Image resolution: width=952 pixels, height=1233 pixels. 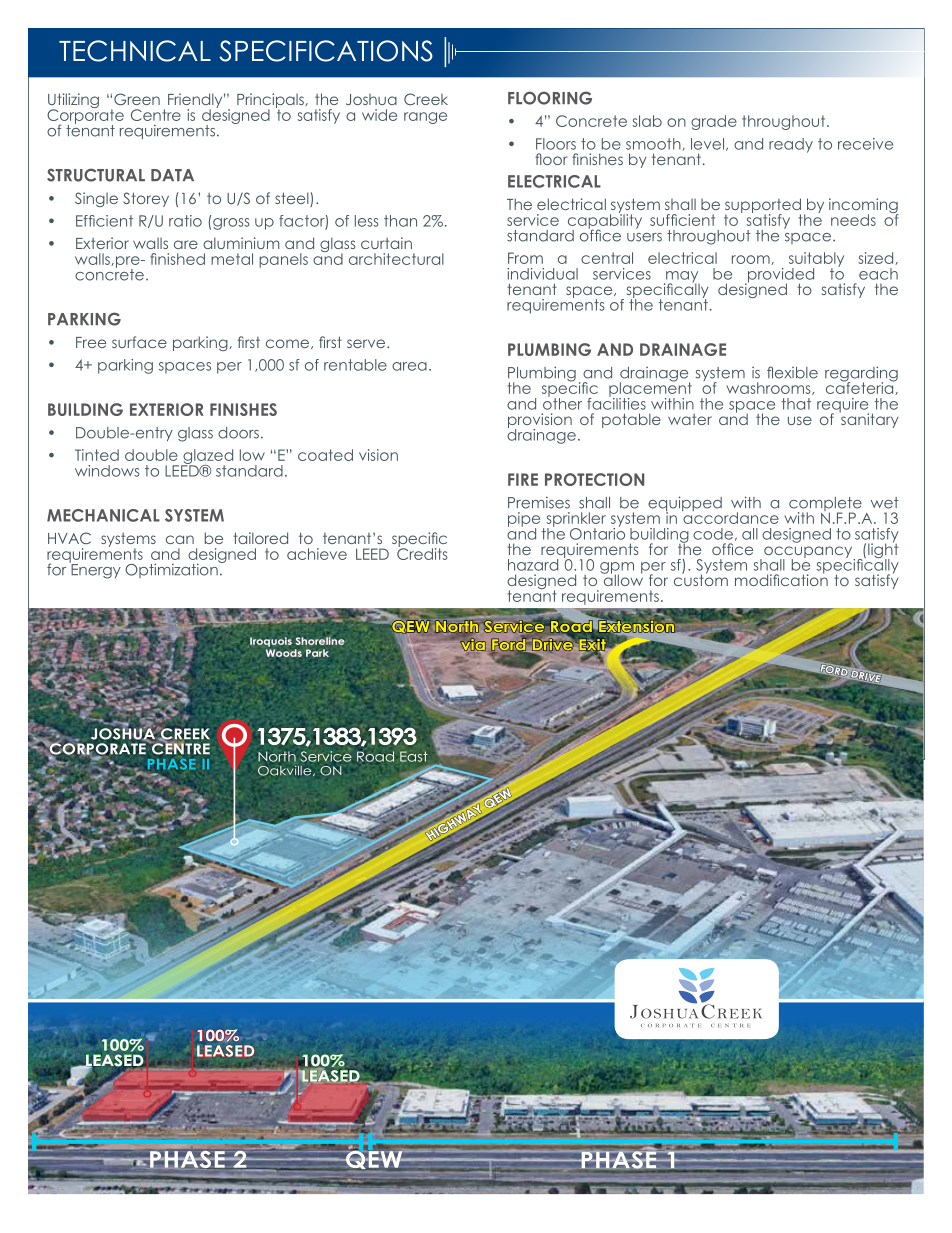 I want to click on ratio, so click(x=185, y=221).
